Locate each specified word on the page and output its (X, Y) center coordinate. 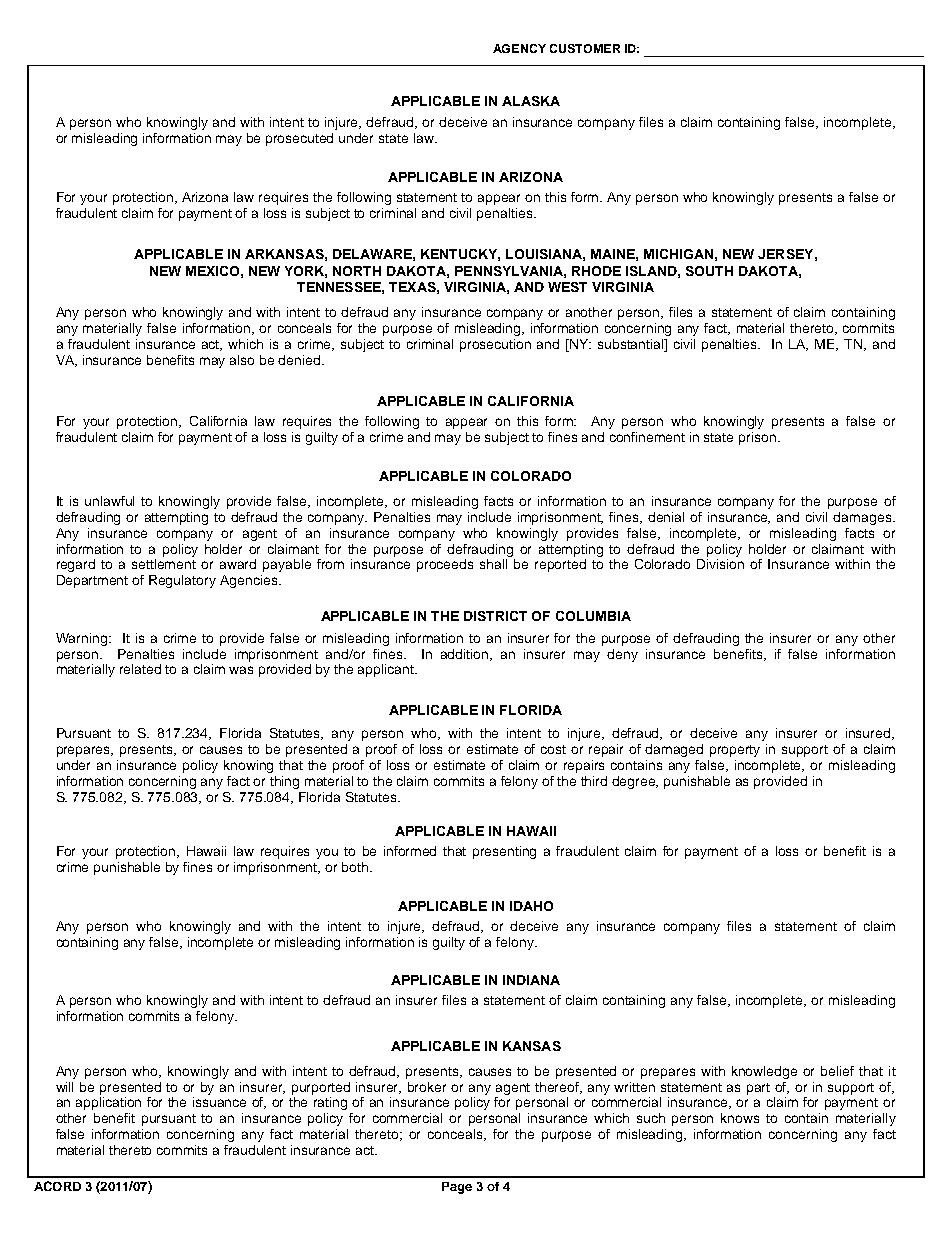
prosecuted (299, 139)
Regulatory (182, 581)
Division (720, 564)
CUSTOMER (585, 48)
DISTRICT (495, 616)
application (108, 1103)
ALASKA (531, 101)
